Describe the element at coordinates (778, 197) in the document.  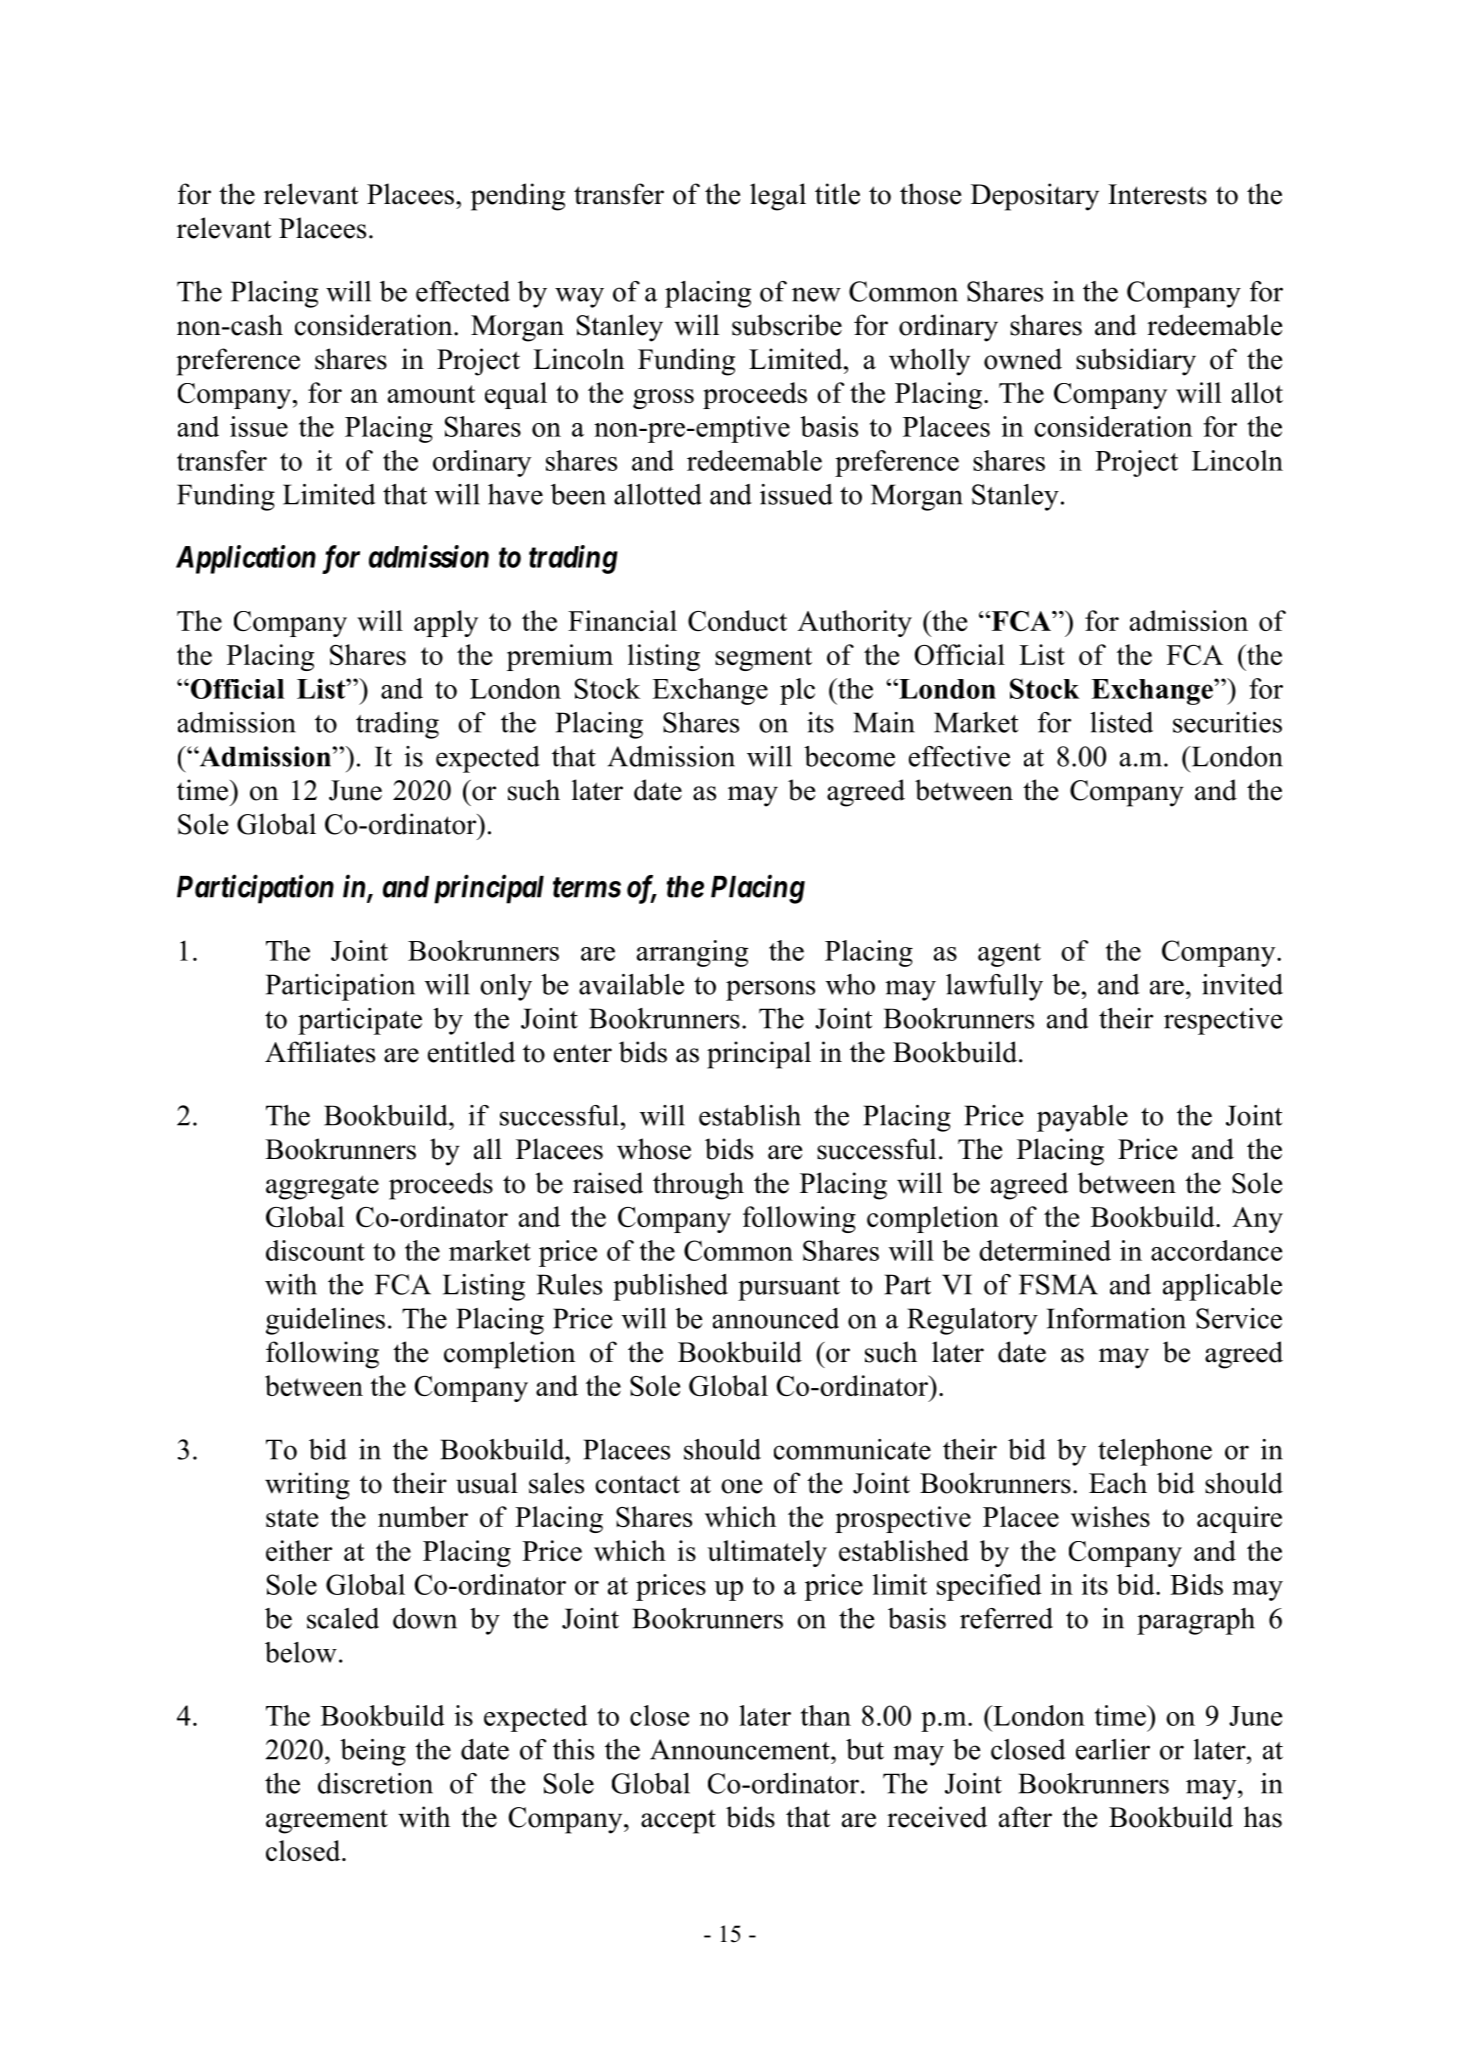
I see `legal` at that location.
